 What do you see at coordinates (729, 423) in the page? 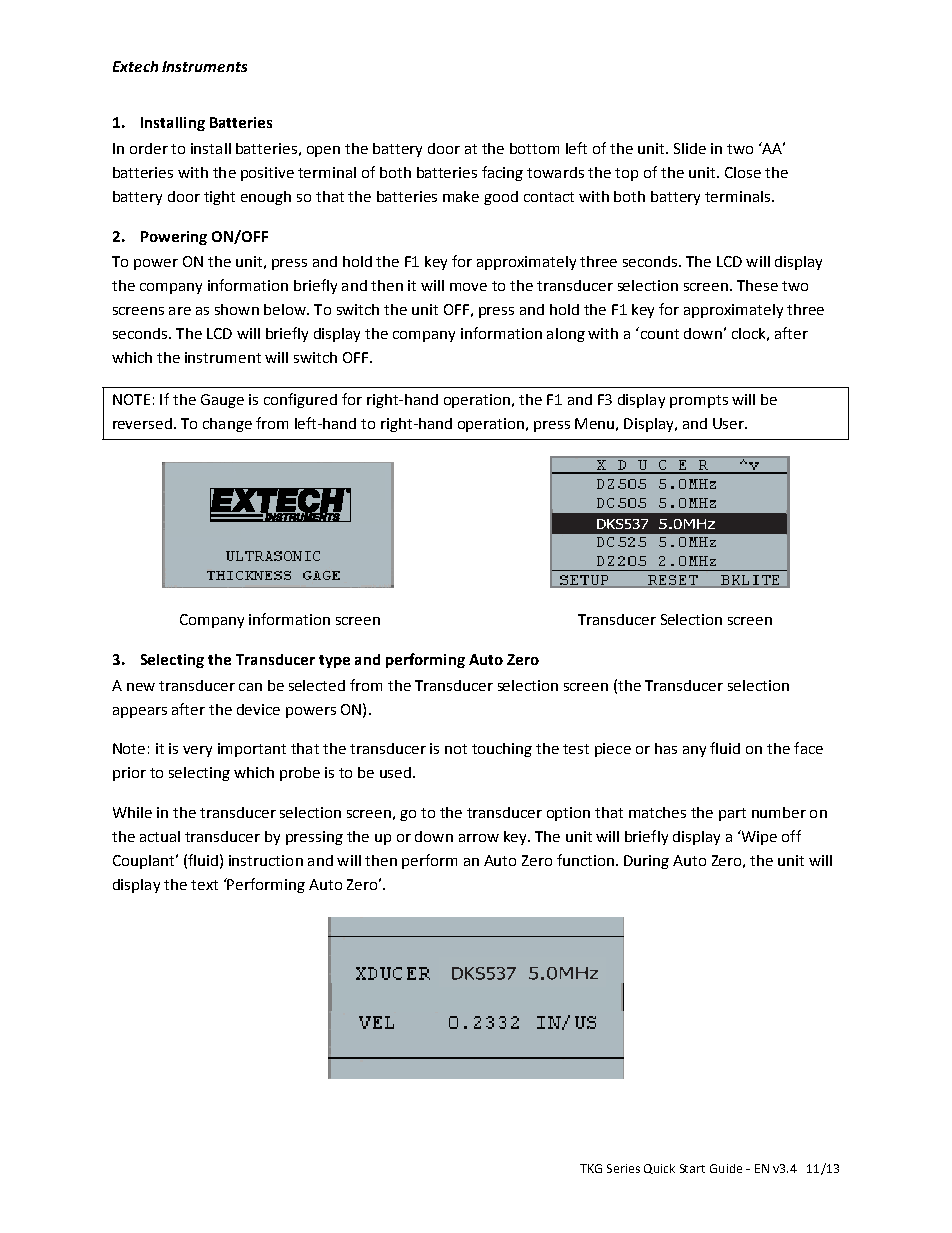
I see `User` at bounding box center [729, 423].
